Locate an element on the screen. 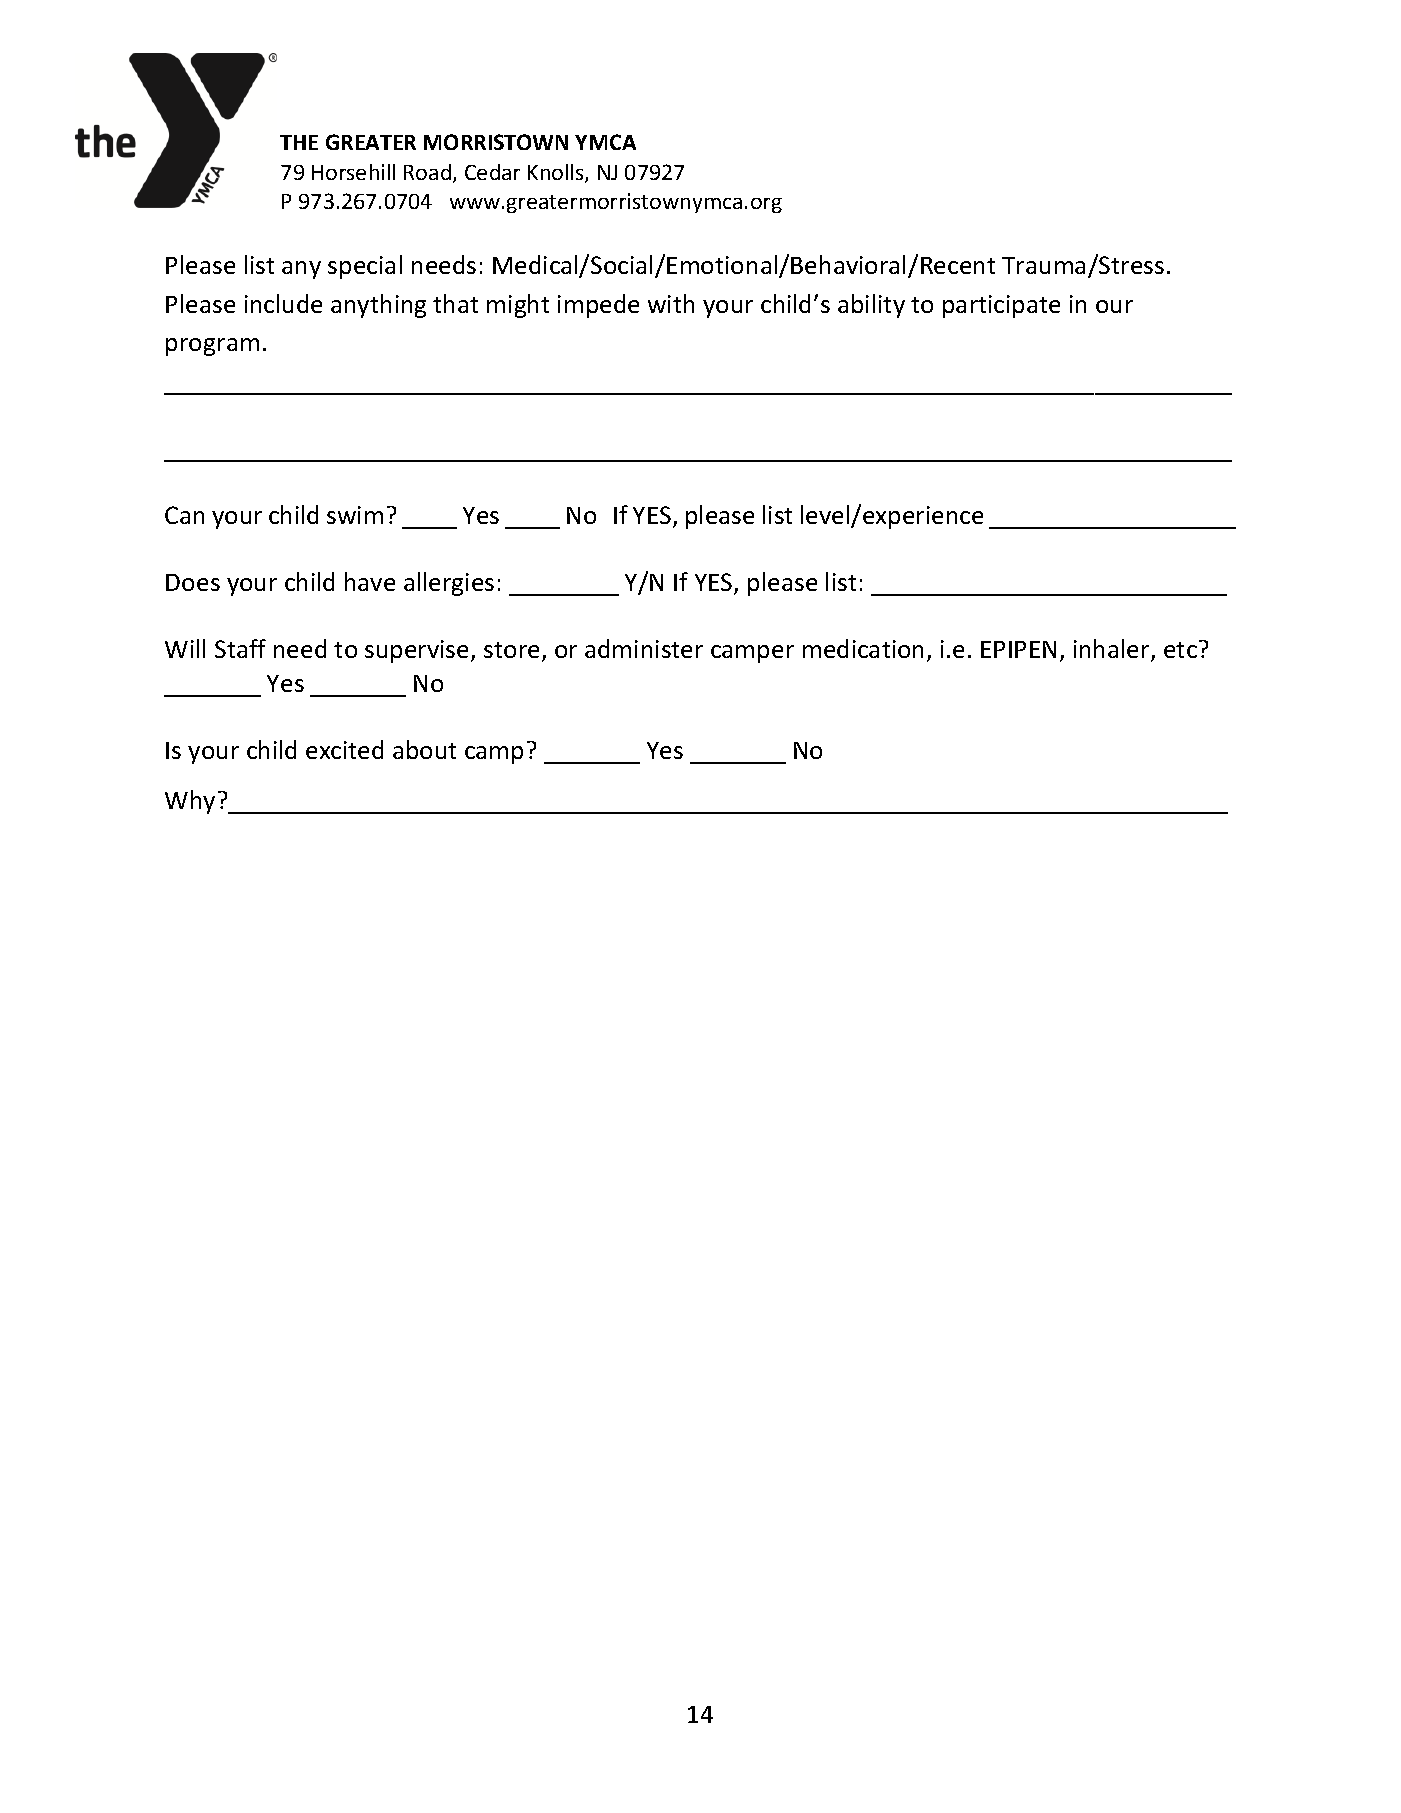  excited is located at coordinates (344, 749).
